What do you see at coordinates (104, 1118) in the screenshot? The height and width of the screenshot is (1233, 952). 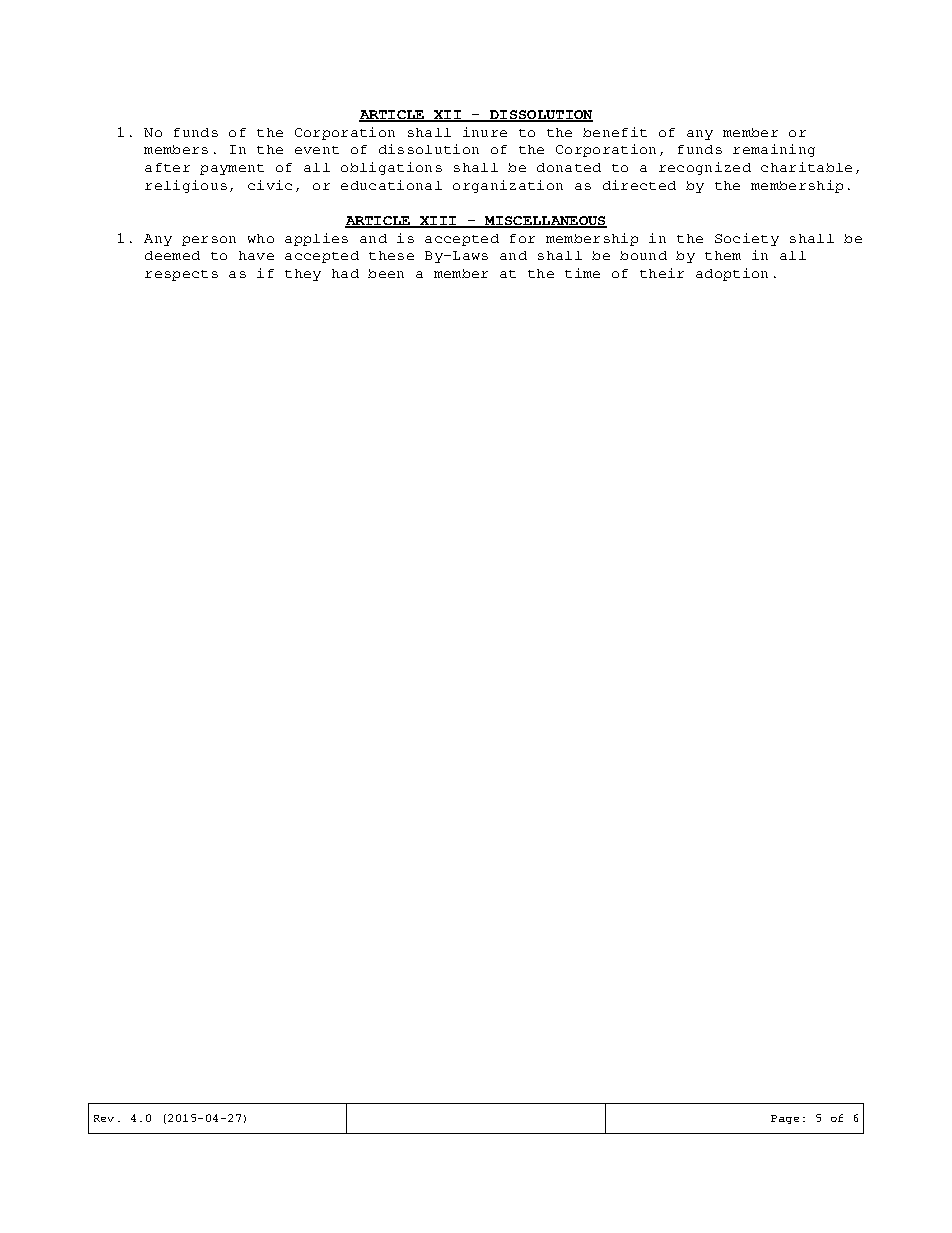 I see `Rev` at bounding box center [104, 1118].
